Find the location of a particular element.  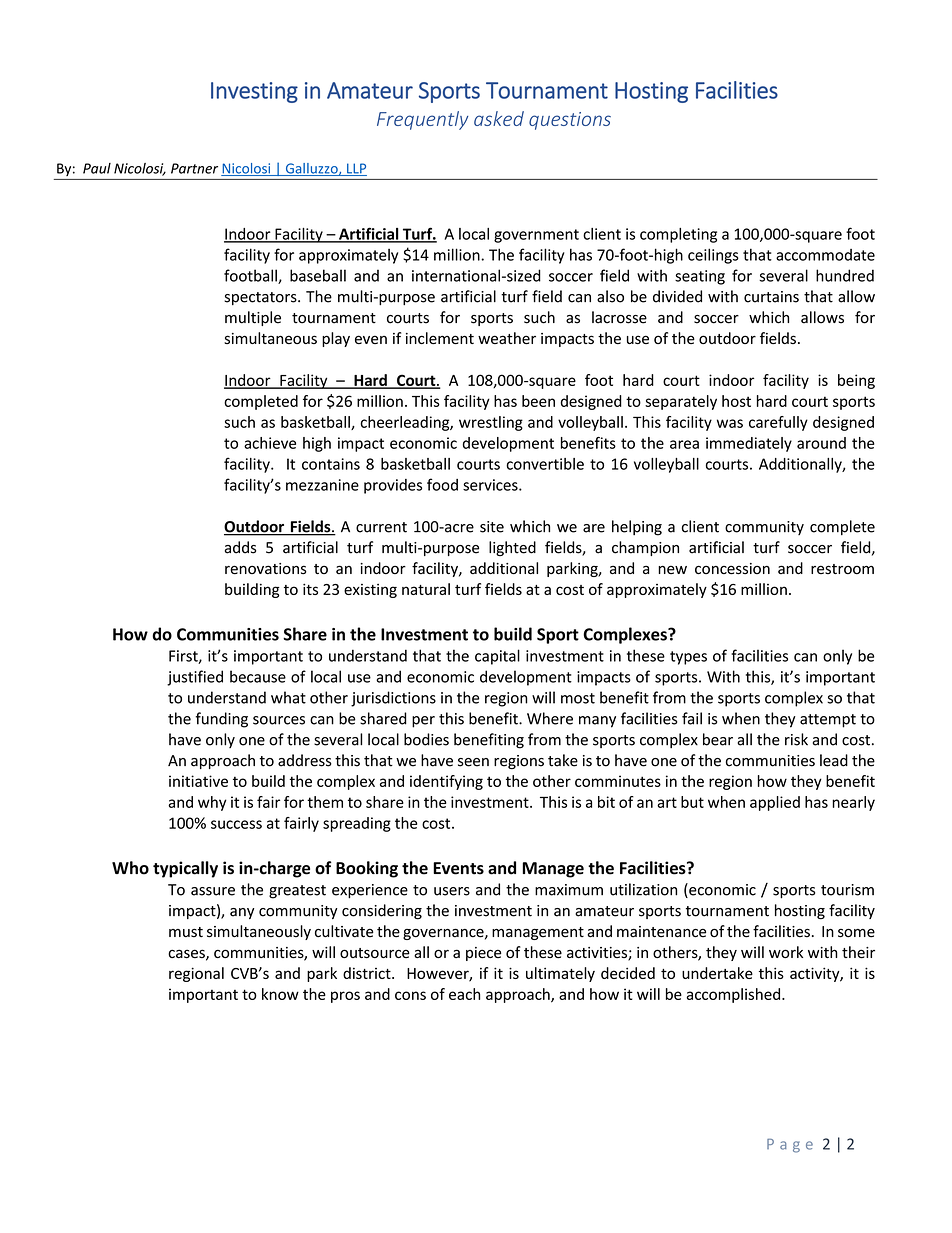

capital is located at coordinates (497, 657).
